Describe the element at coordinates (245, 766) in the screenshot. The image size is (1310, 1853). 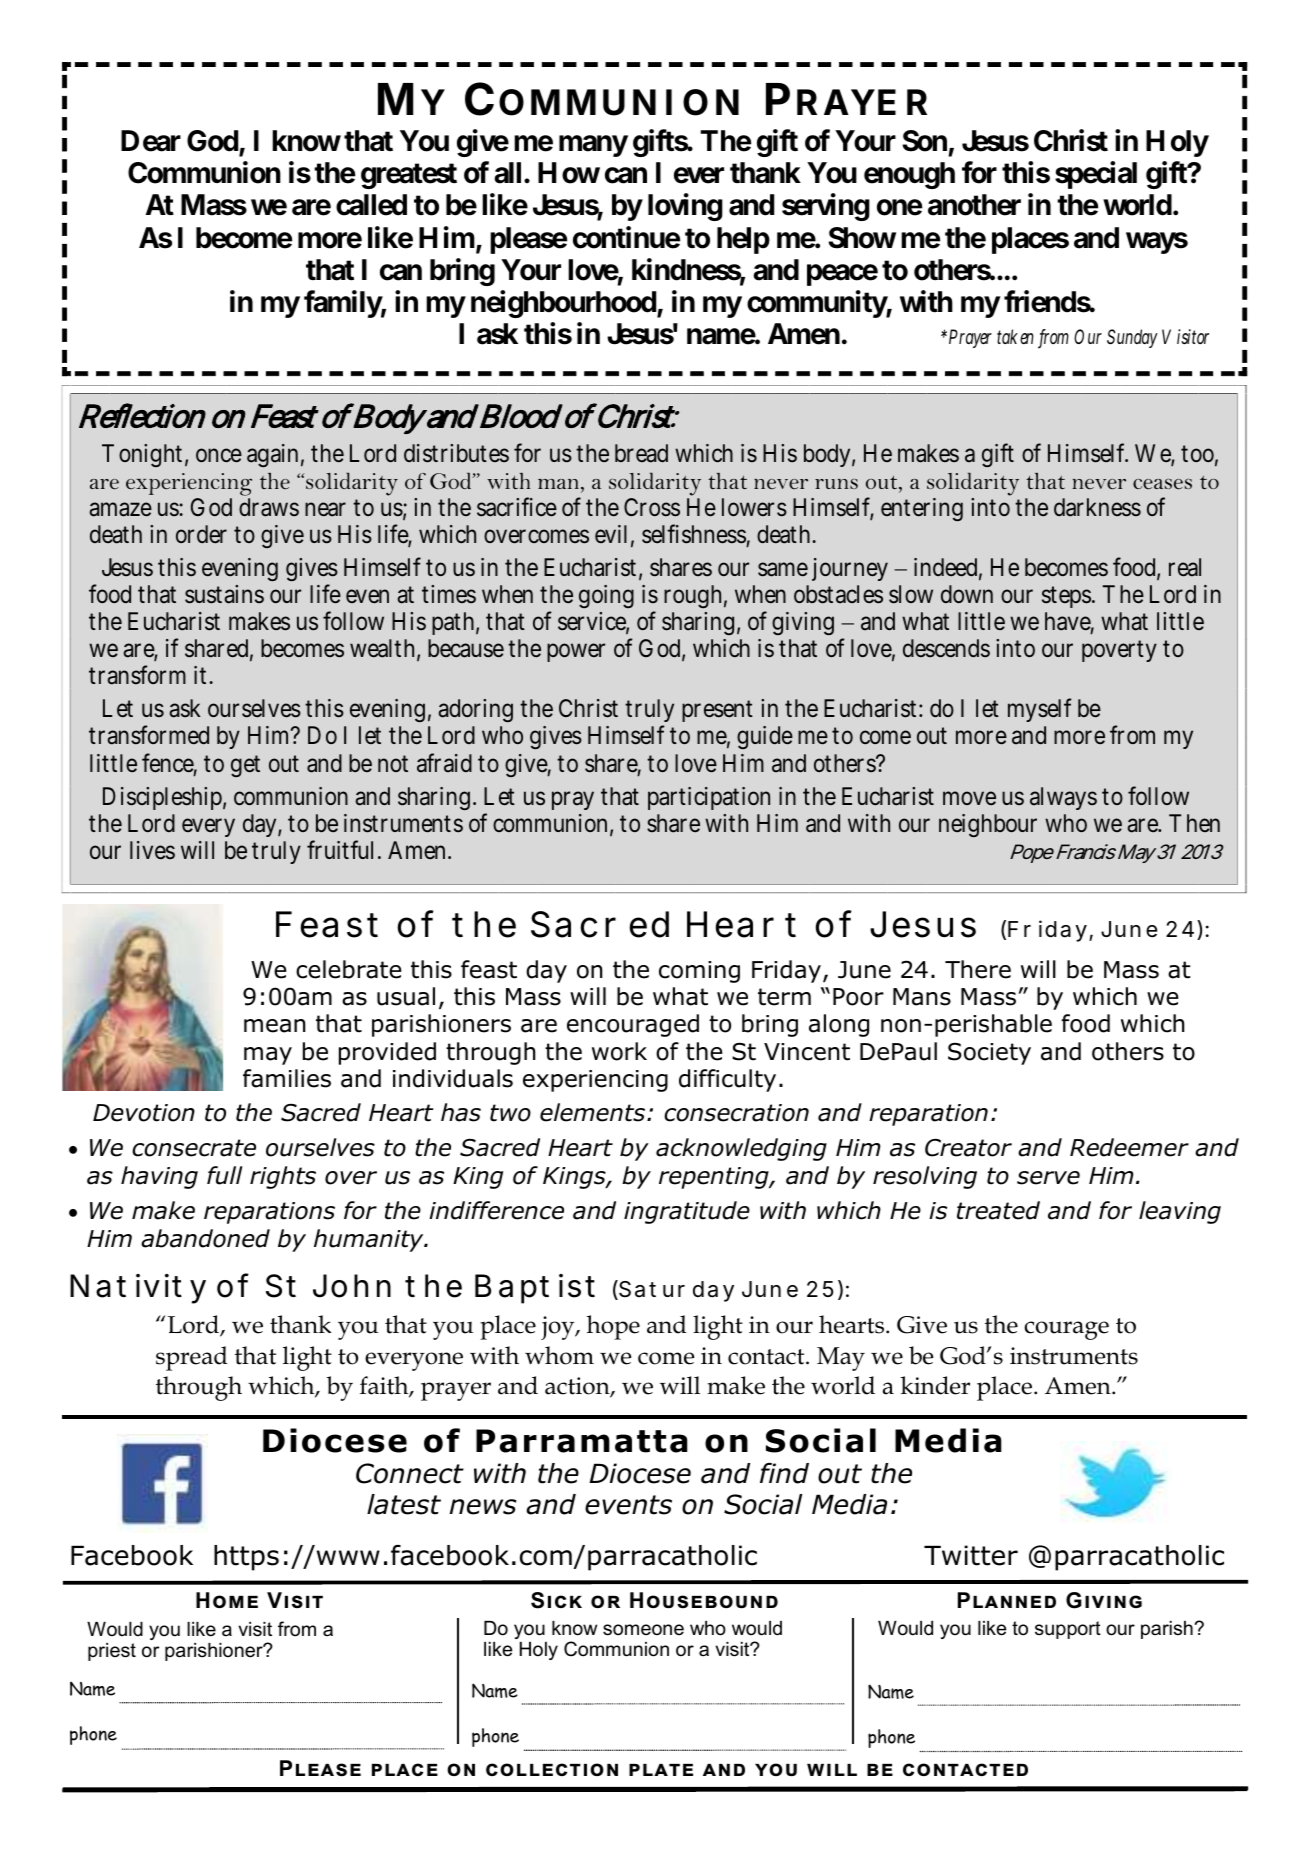
I see `get` at that location.
